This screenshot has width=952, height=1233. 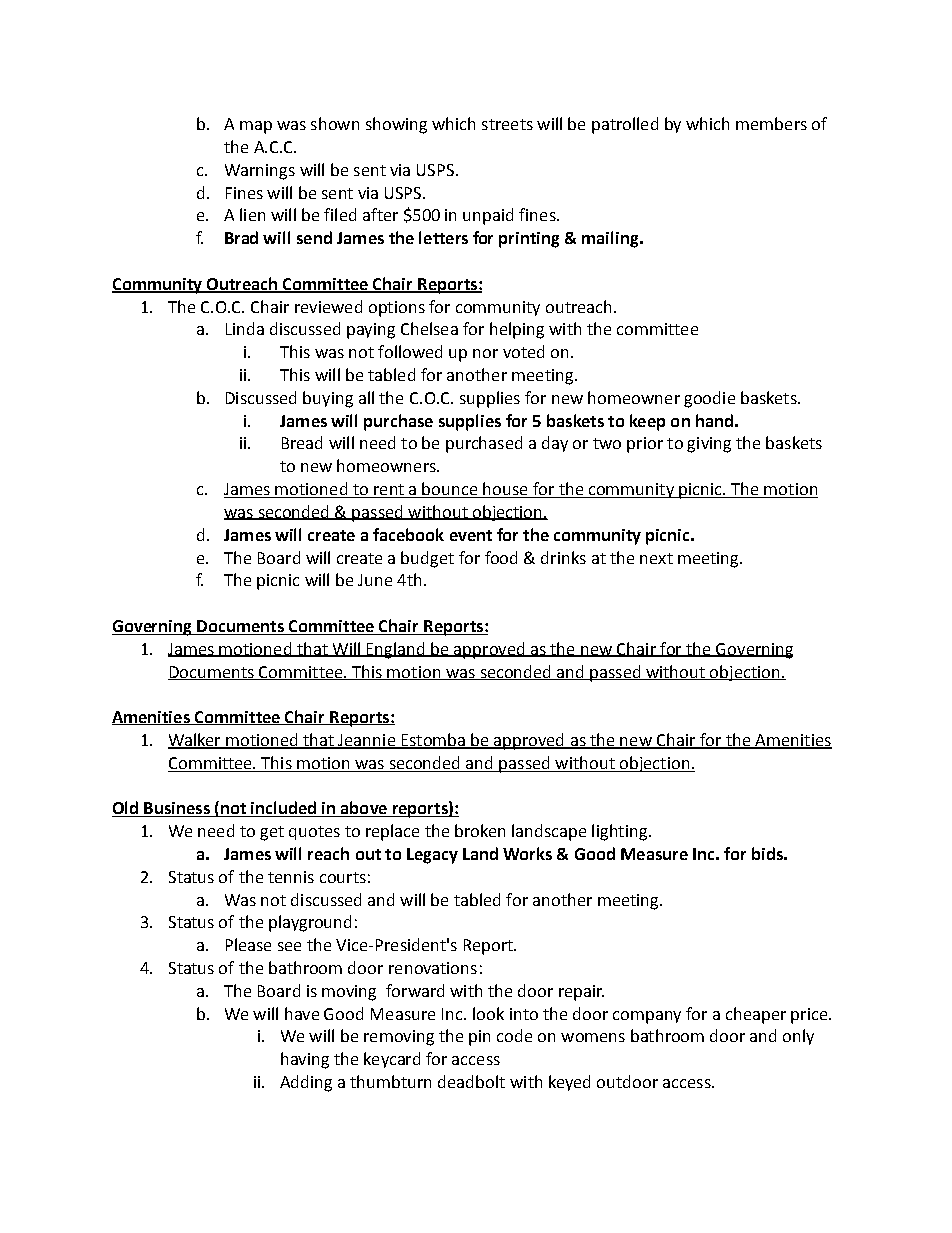 What do you see at coordinates (656, 558) in the screenshot?
I see `next` at bounding box center [656, 558].
